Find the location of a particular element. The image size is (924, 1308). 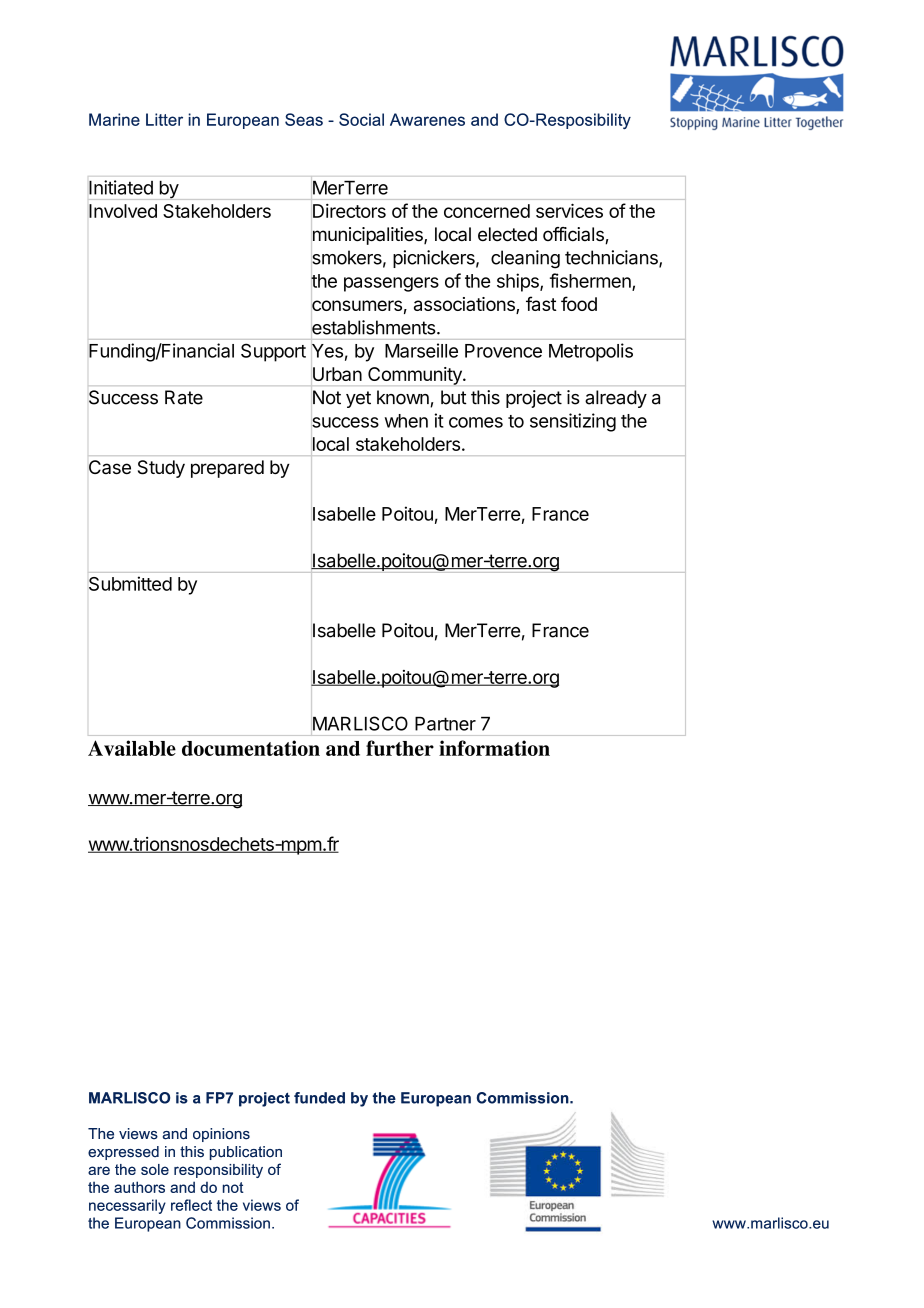

Involved is located at coordinates (123, 211).
